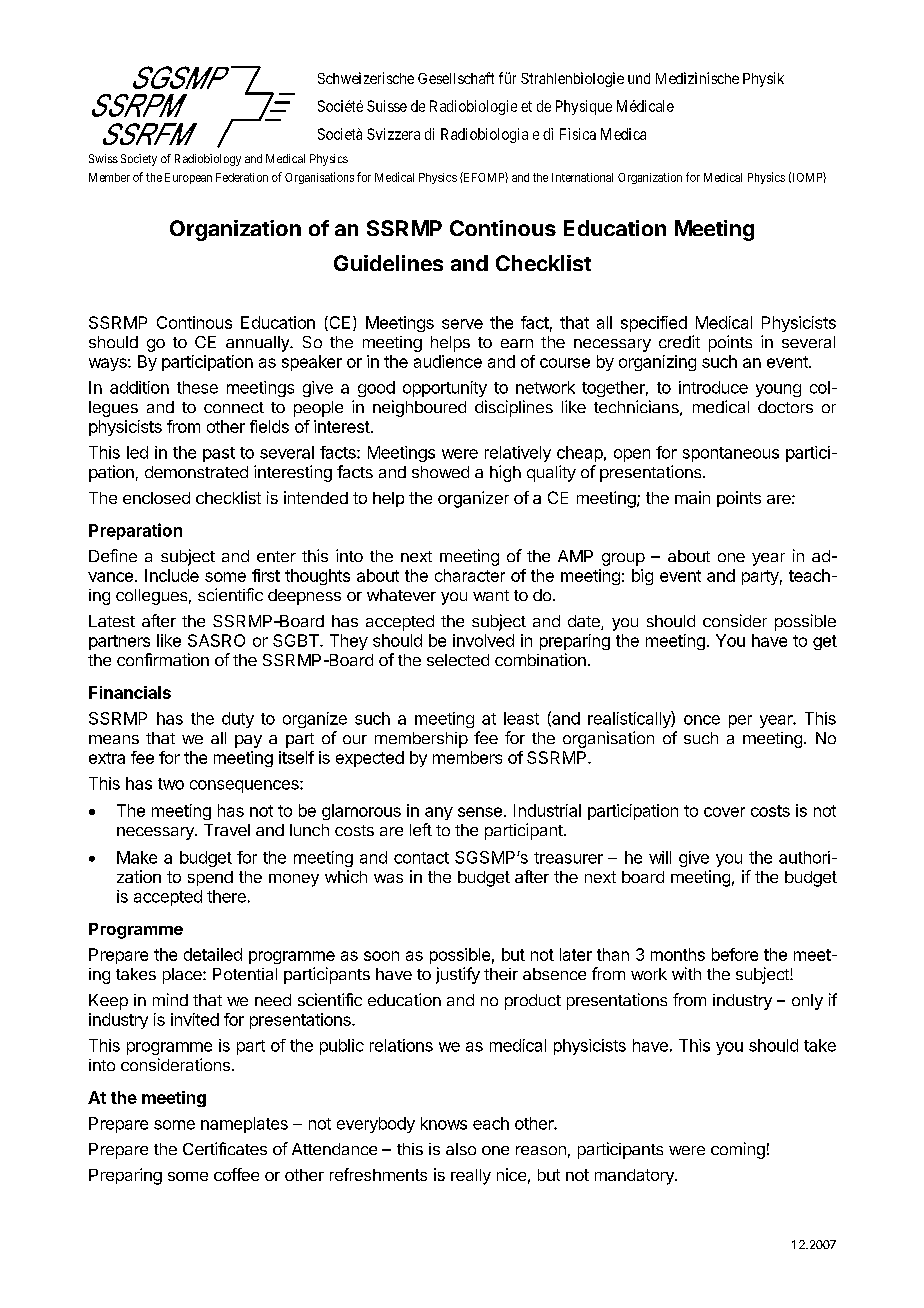 The height and width of the image is (1308, 924). What do you see at coordinates (738, 1150) in the image?
I see `coming` at bounding box center [738, 1150].
